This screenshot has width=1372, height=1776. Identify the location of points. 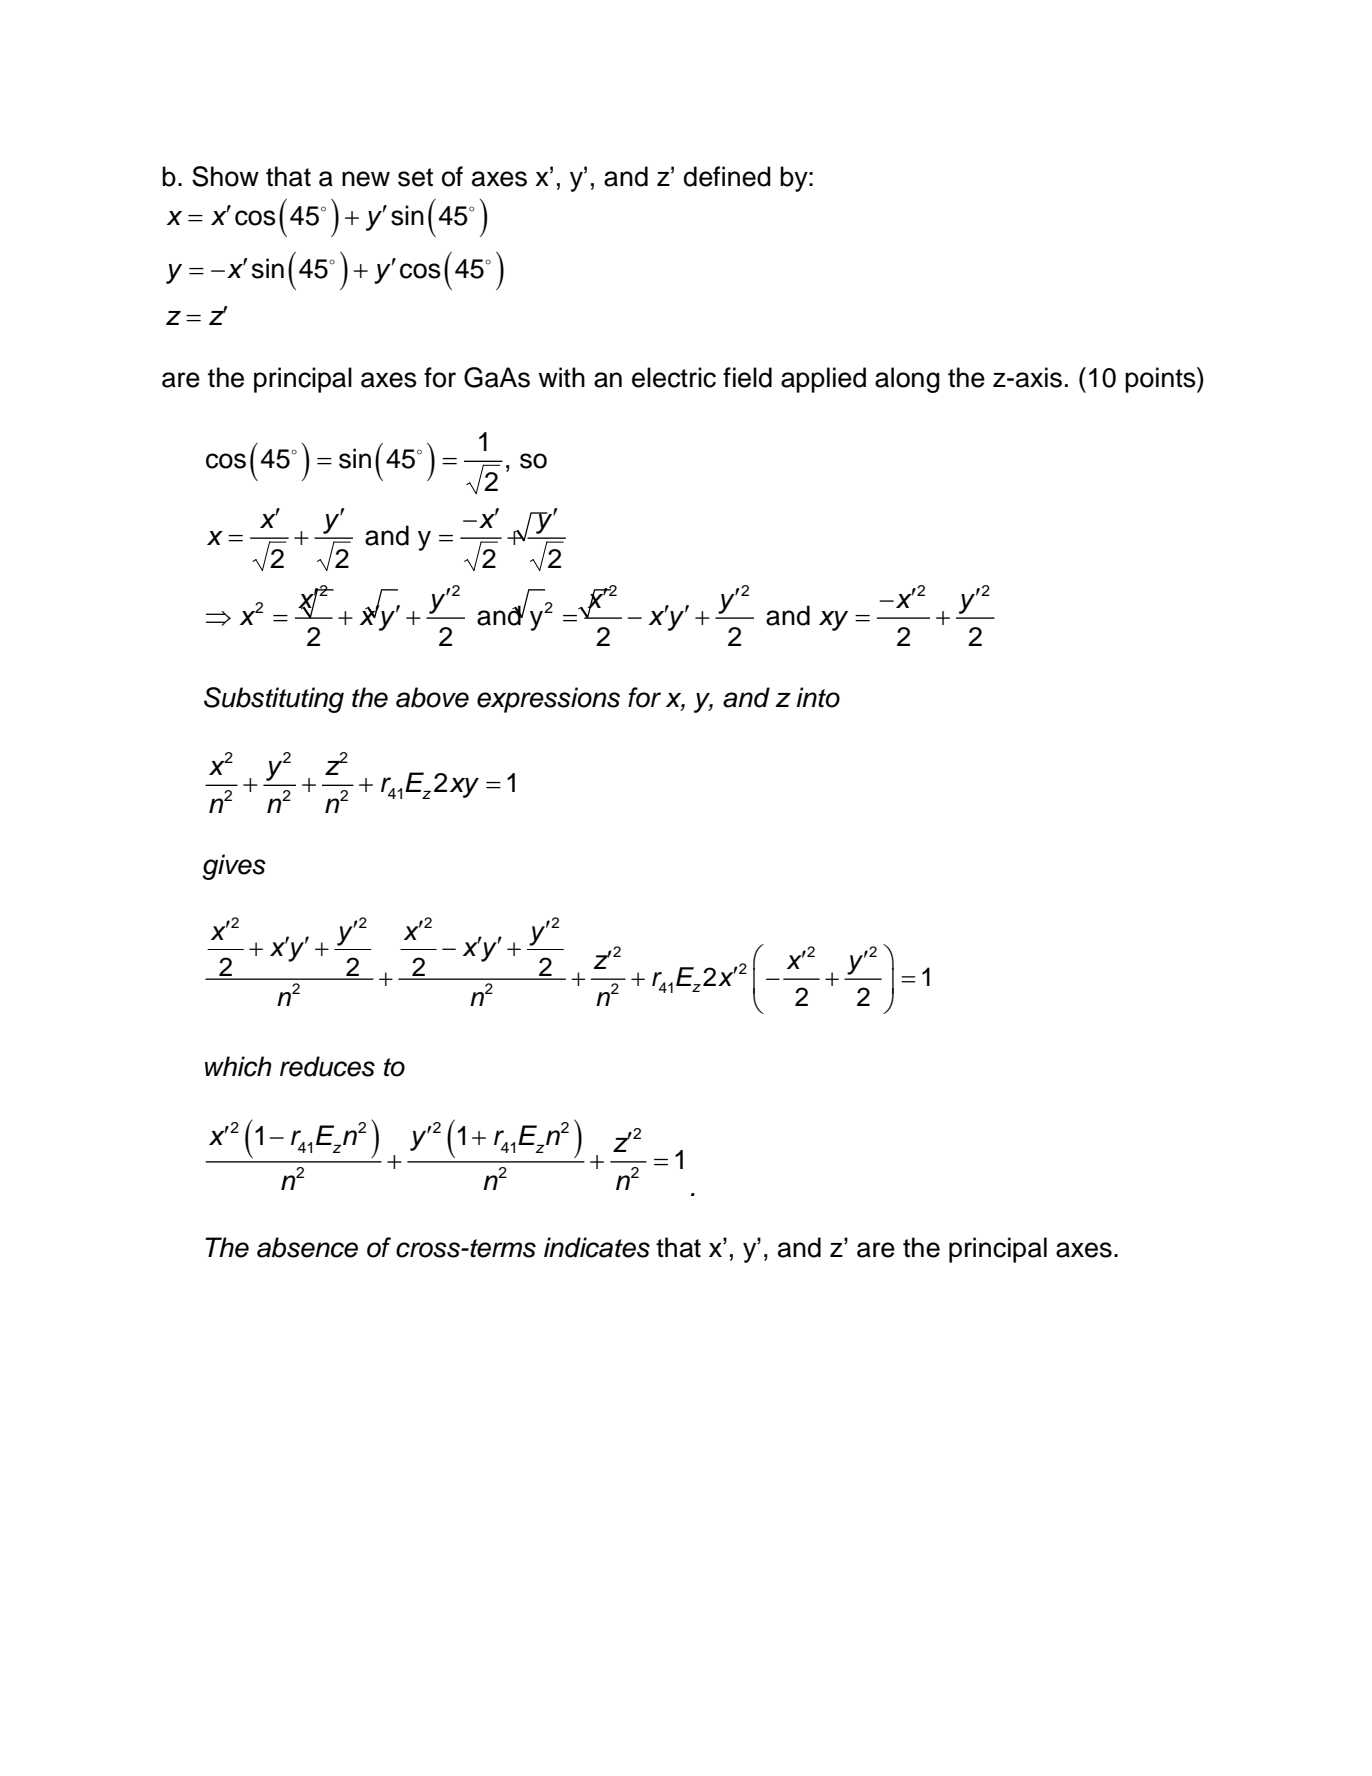
(1161, 380).
